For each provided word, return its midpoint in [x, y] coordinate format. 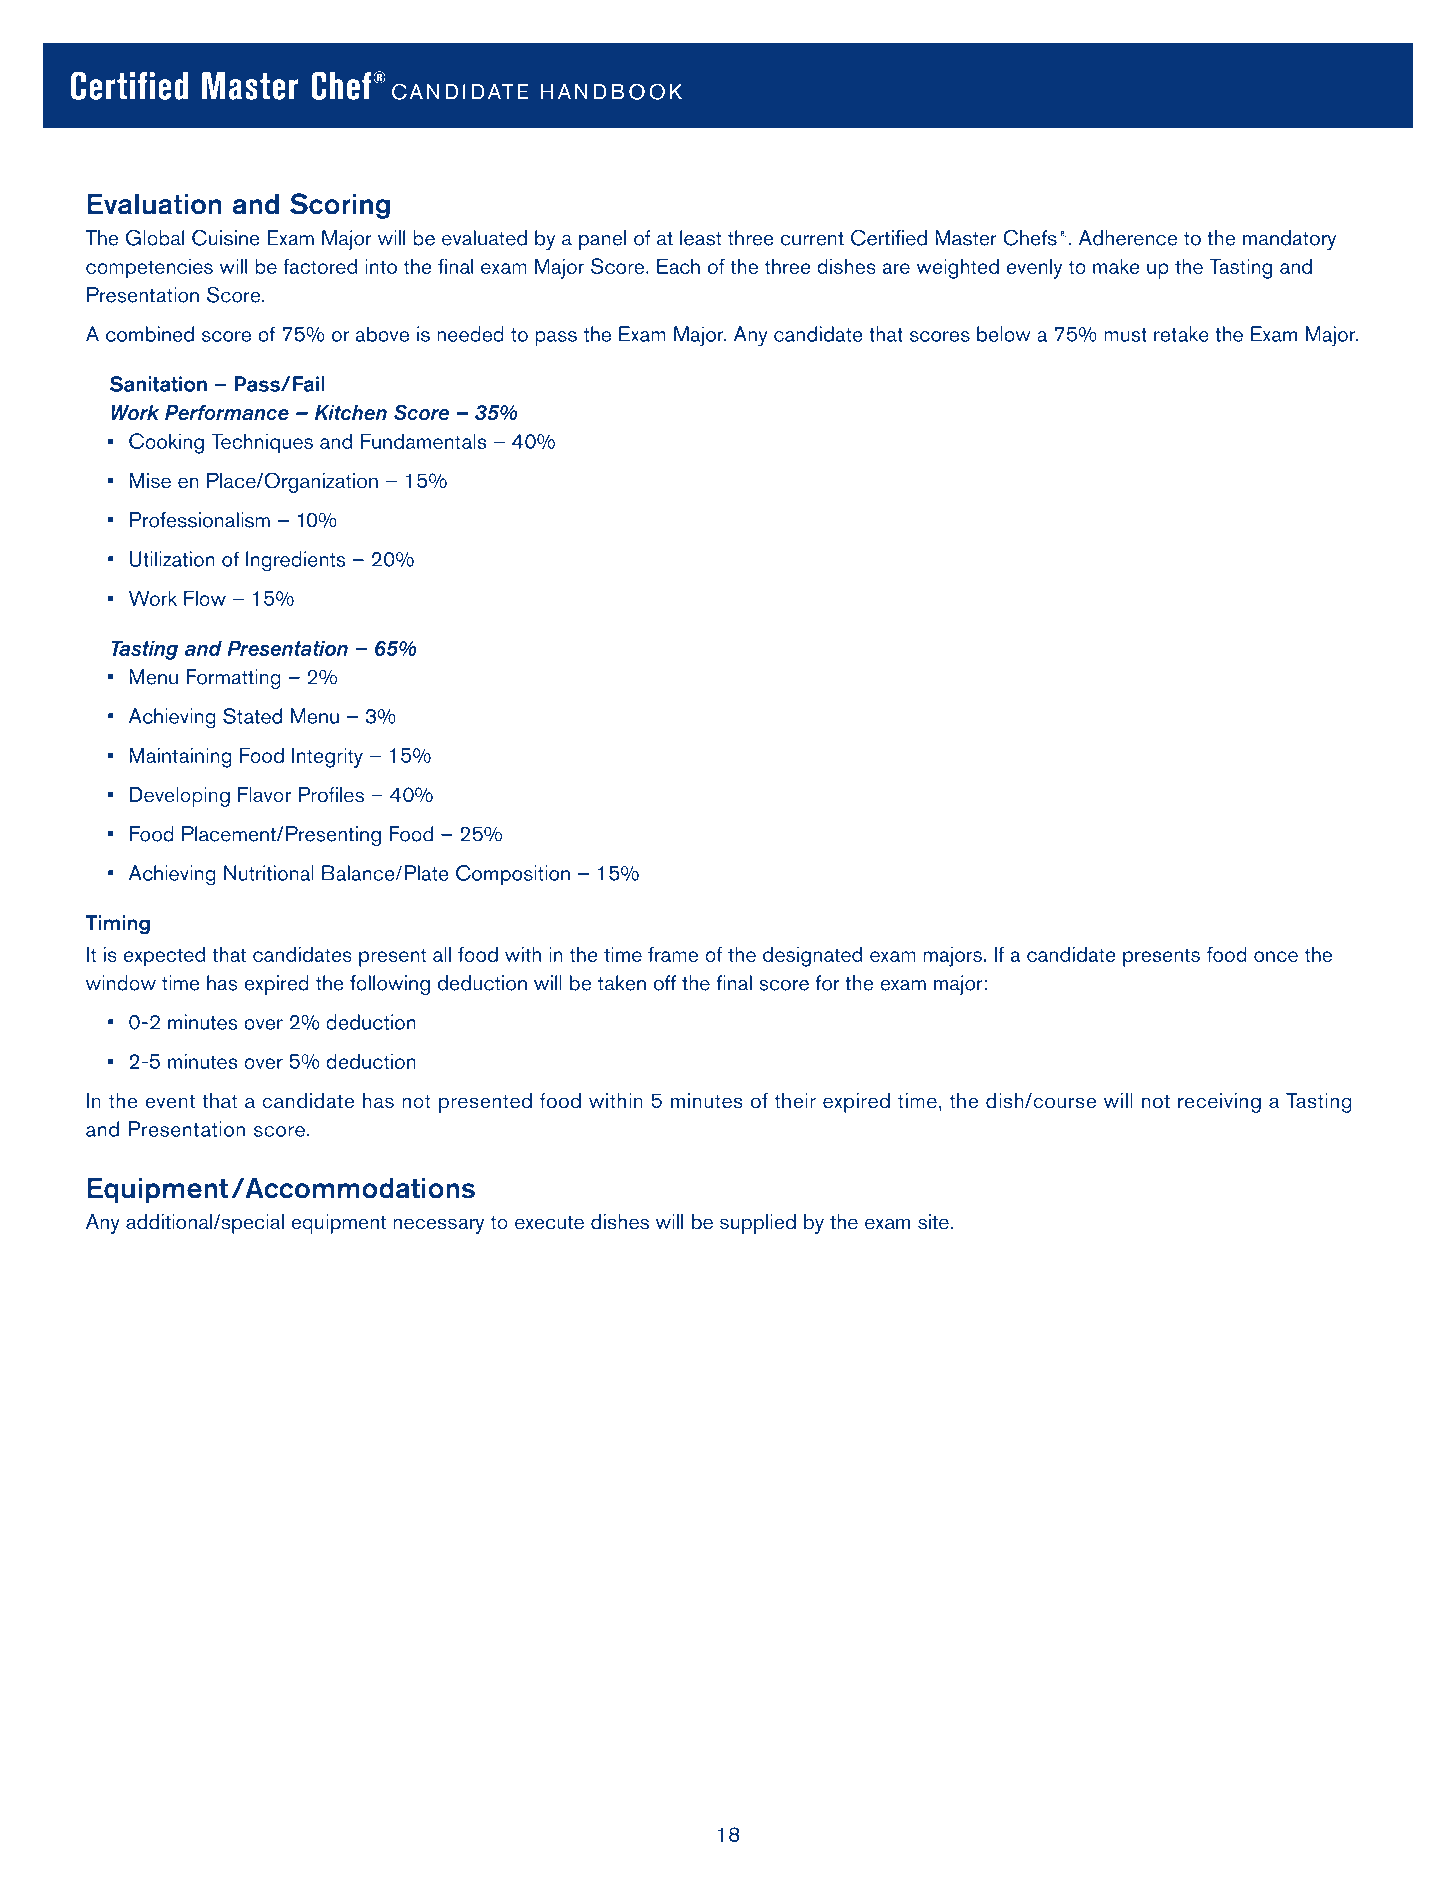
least [701, 238]
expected [164, 956]
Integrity [327, 757]
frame [673, 954]
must [1125, 335]
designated [812, 956]
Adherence [1128, 238]
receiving [1219, 1103]
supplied [758, 1224]
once [1276, 956]
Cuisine [226, 238]
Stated [252, 716]
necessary [438, 1226]
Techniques [262, 443]
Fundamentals [424, 441]
